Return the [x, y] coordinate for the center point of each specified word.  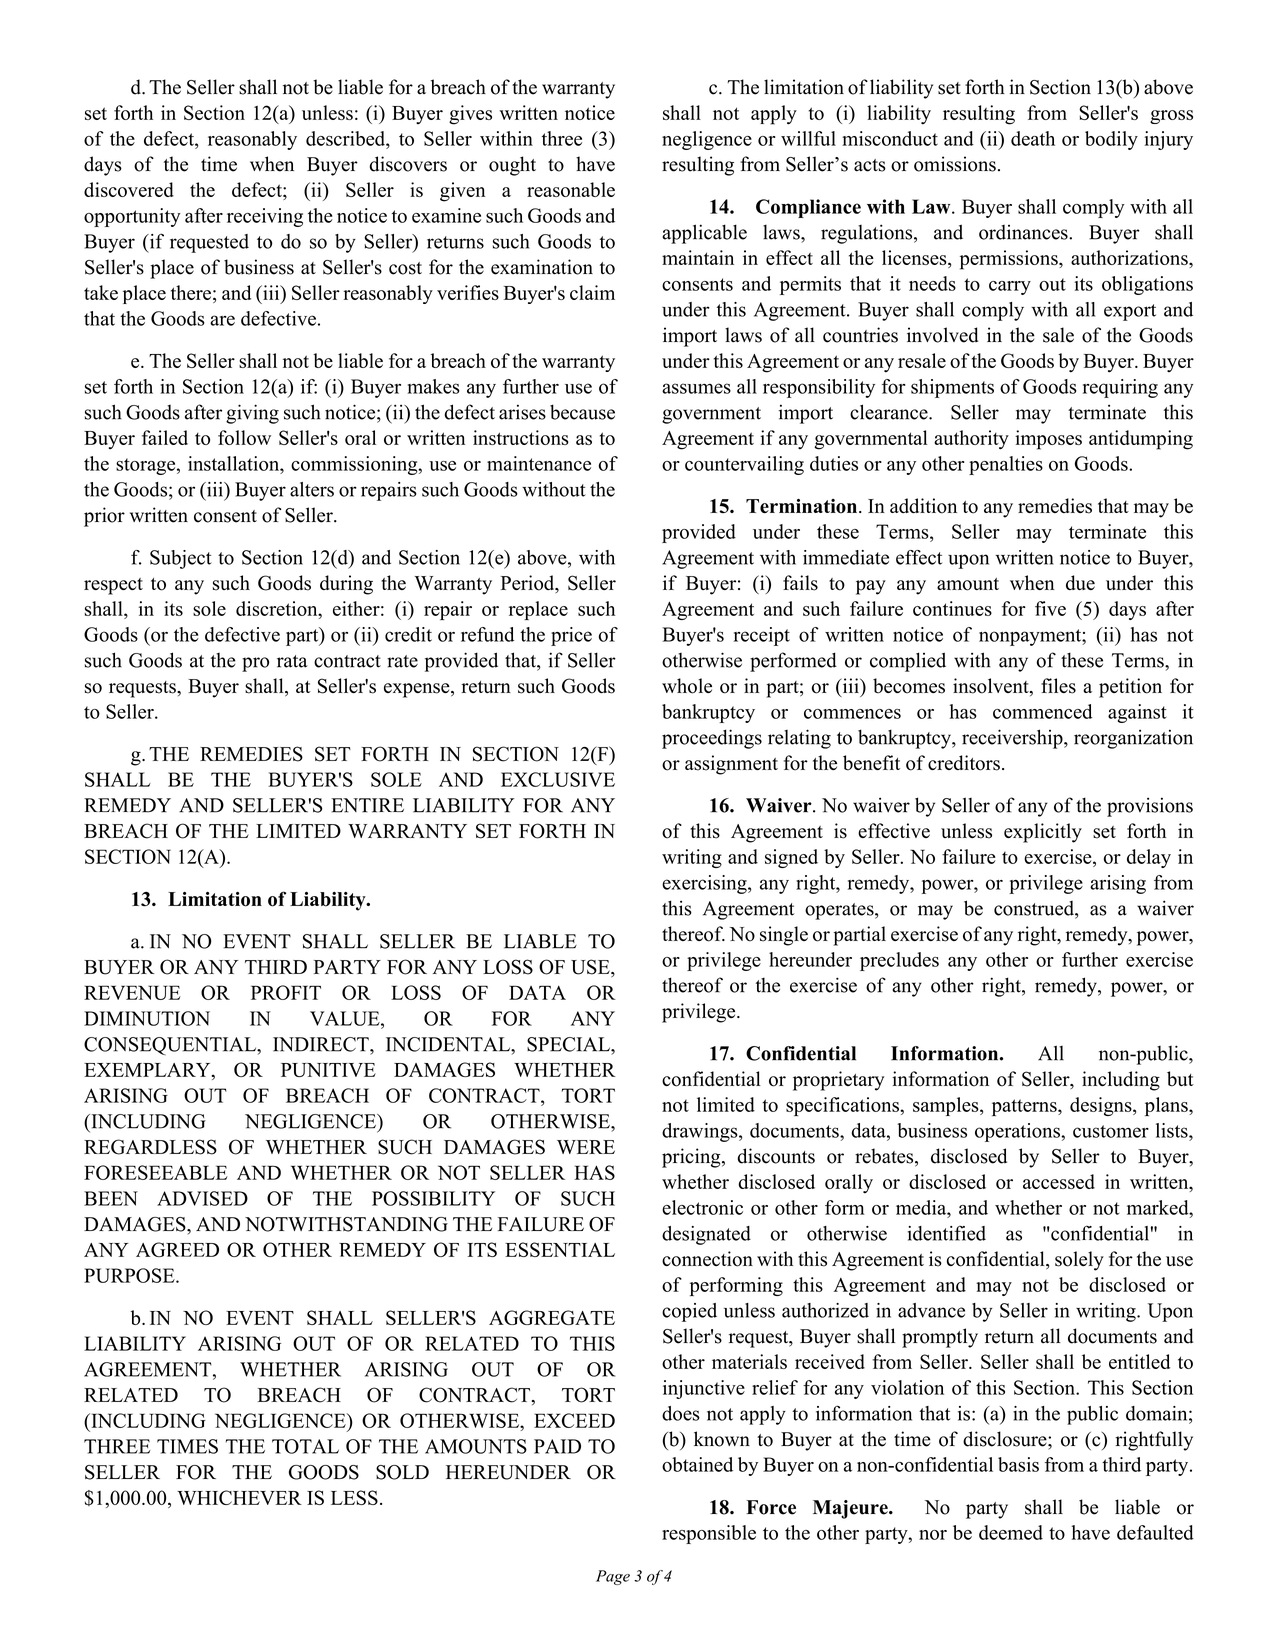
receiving [265, 217]
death [1033, 138]
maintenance [539, 463]
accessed [1059, 1181]
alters [312, 489]
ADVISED [202, 1198]
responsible [709, 1534]
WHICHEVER [239, 1497]
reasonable [571, 189]
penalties [1006, 465]
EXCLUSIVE [558, 779]
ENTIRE [367, 805]
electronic [702, 1207]
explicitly [1043, 833]
